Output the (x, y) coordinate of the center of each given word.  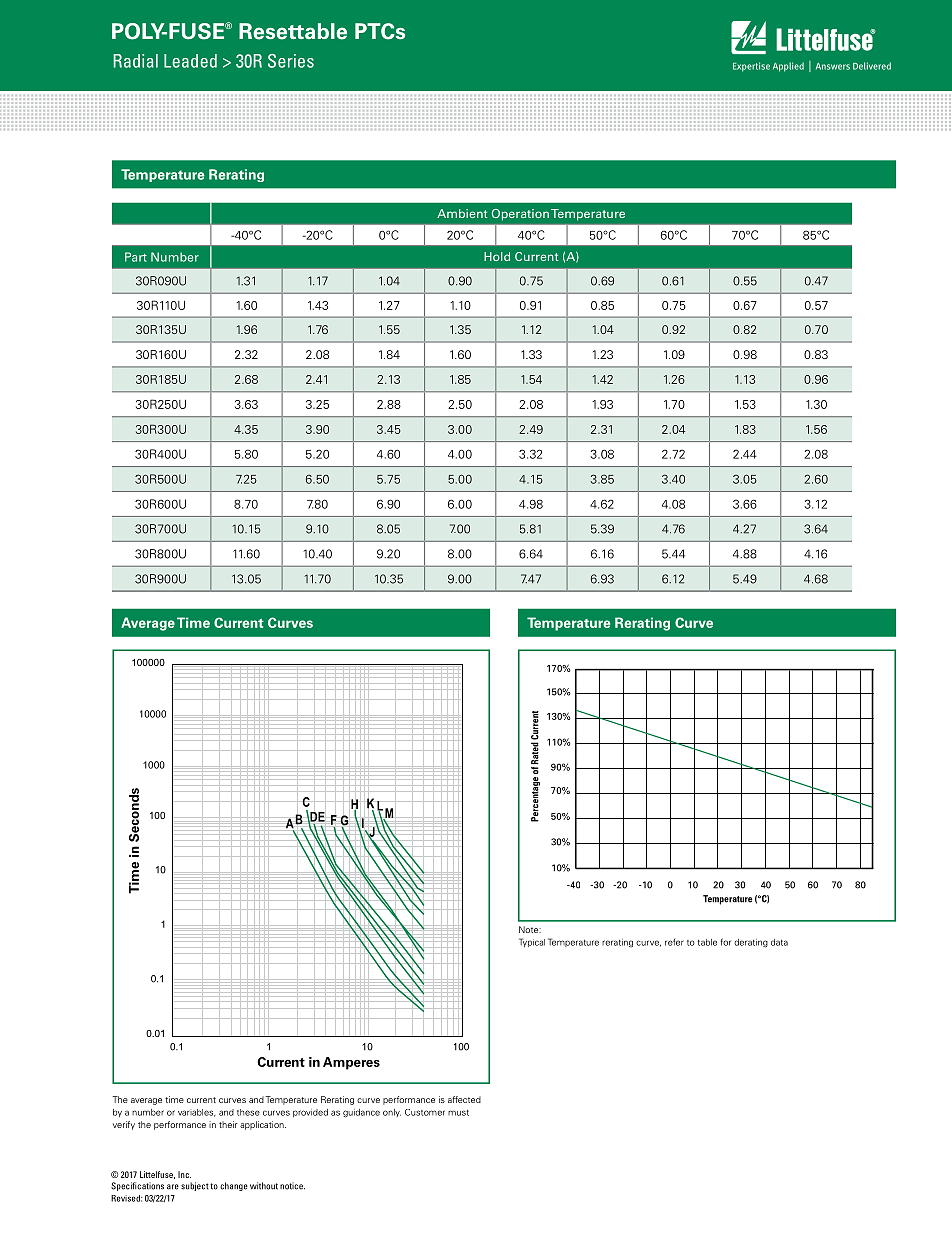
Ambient (462, 213)
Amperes (351, 1063)
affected (464, 1099)
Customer (425, 1112)
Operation (520, 215)
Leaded (190, 61)
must (458, 1113)
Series (291, 61)
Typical (532, 942)
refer (674, 942)
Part (136, 257)
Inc (184, 1174)
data (779, 942)
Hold (497, 256)
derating (751, 943)
